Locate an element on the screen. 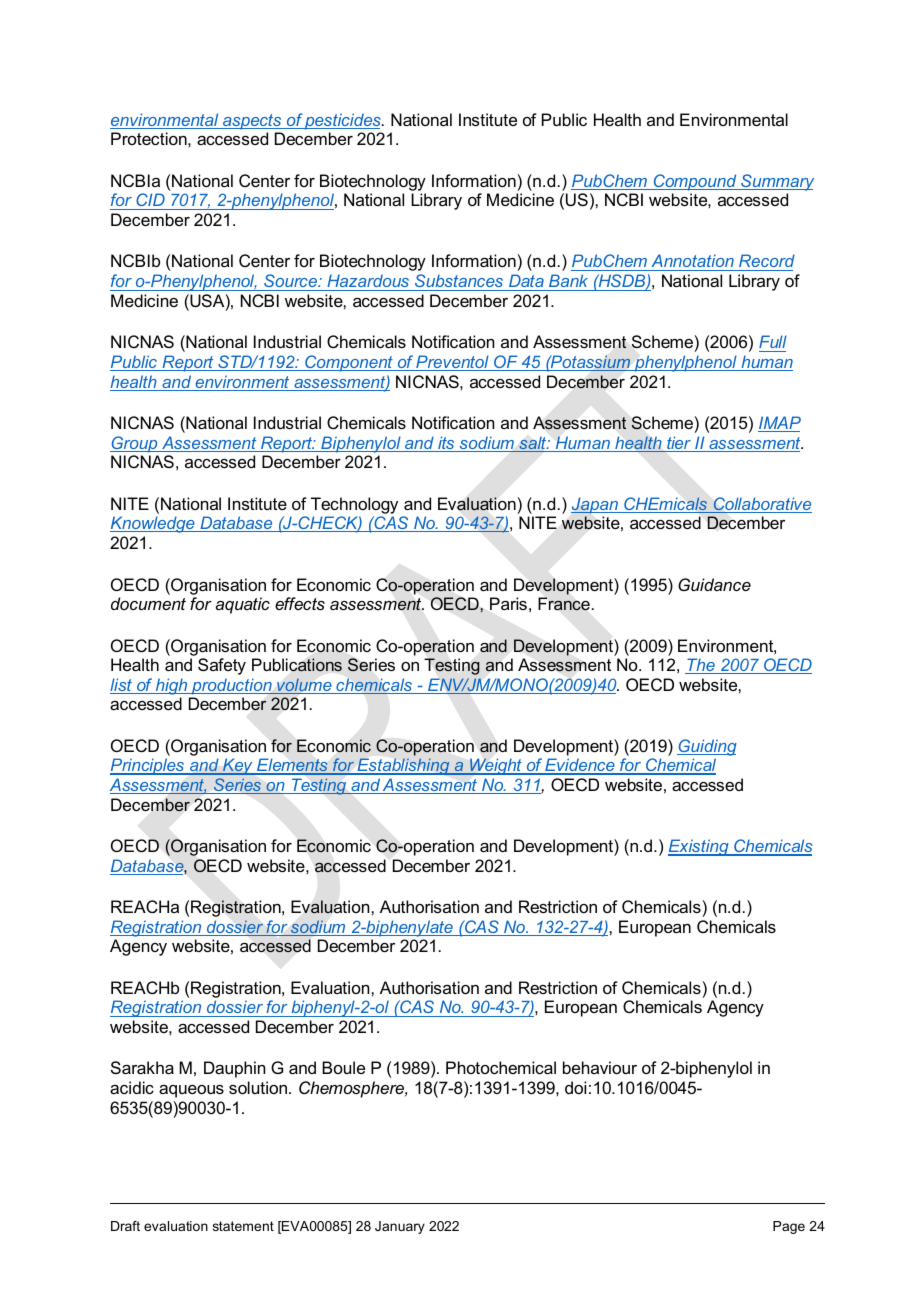 This screenshot has height=1308, width=924. Paris is located at coordinates (508, 603).
